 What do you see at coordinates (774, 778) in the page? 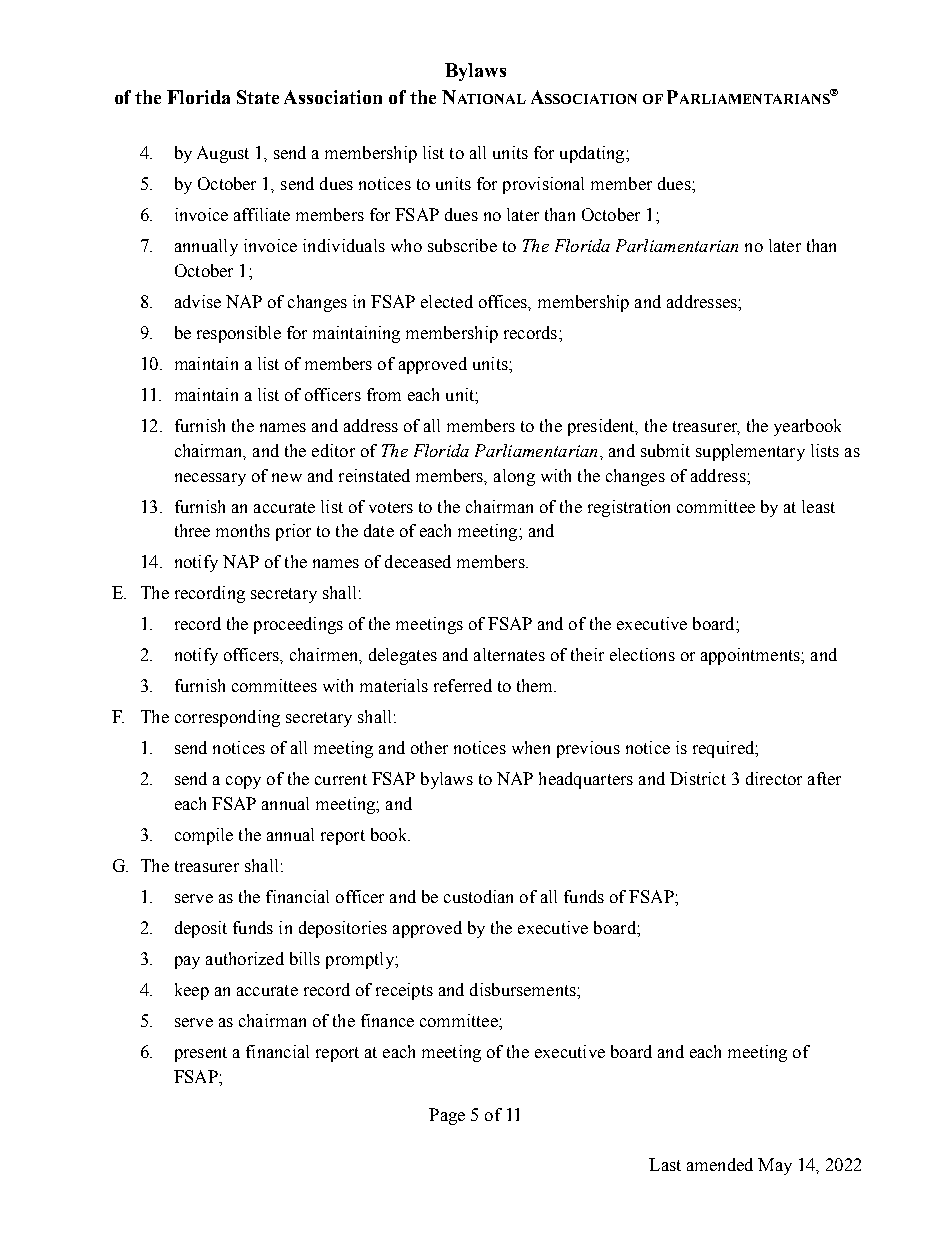
I see `director` at bounding box center [774, 778].
